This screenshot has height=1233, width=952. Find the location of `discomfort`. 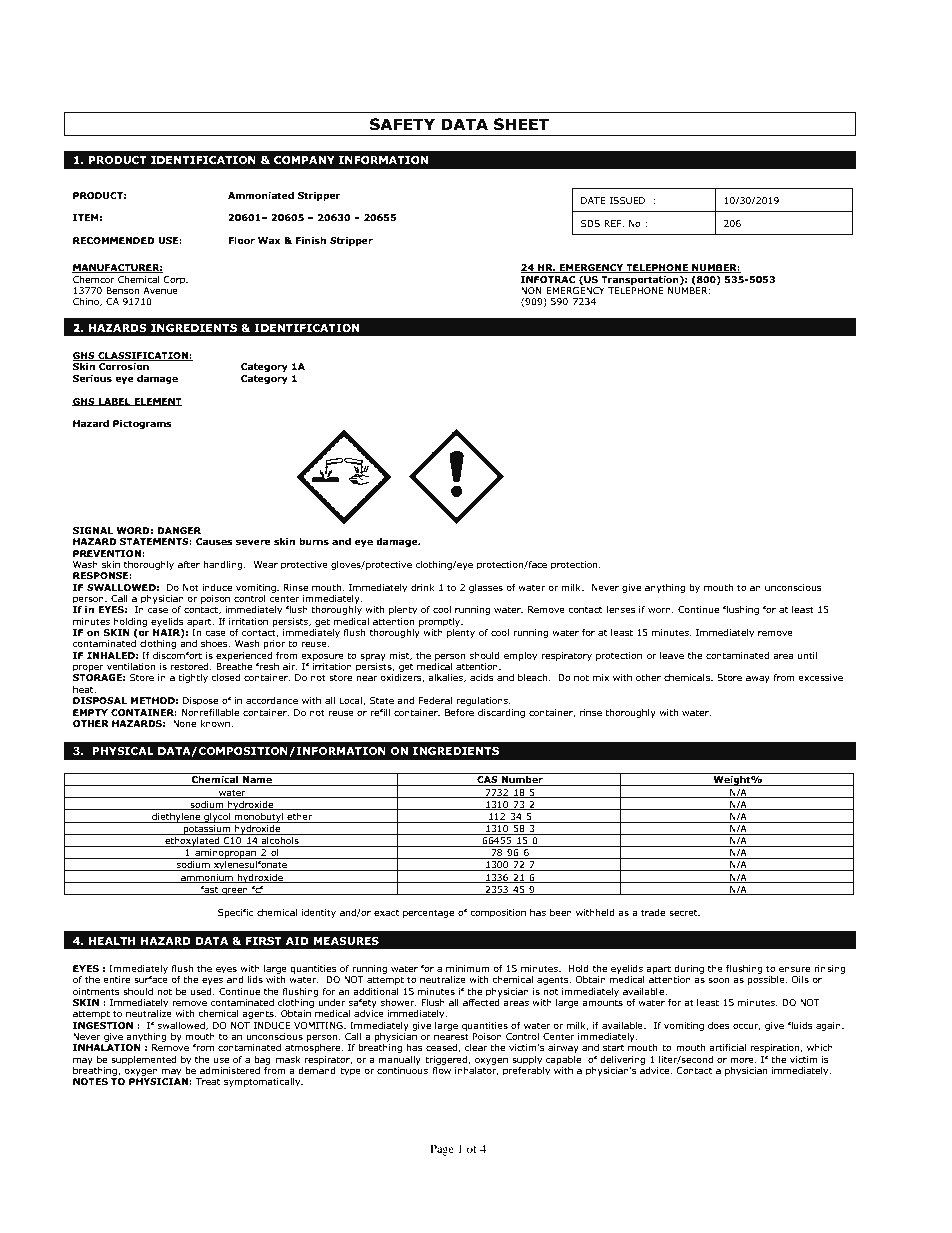

discomfort is located at coordinates (177, 655).
